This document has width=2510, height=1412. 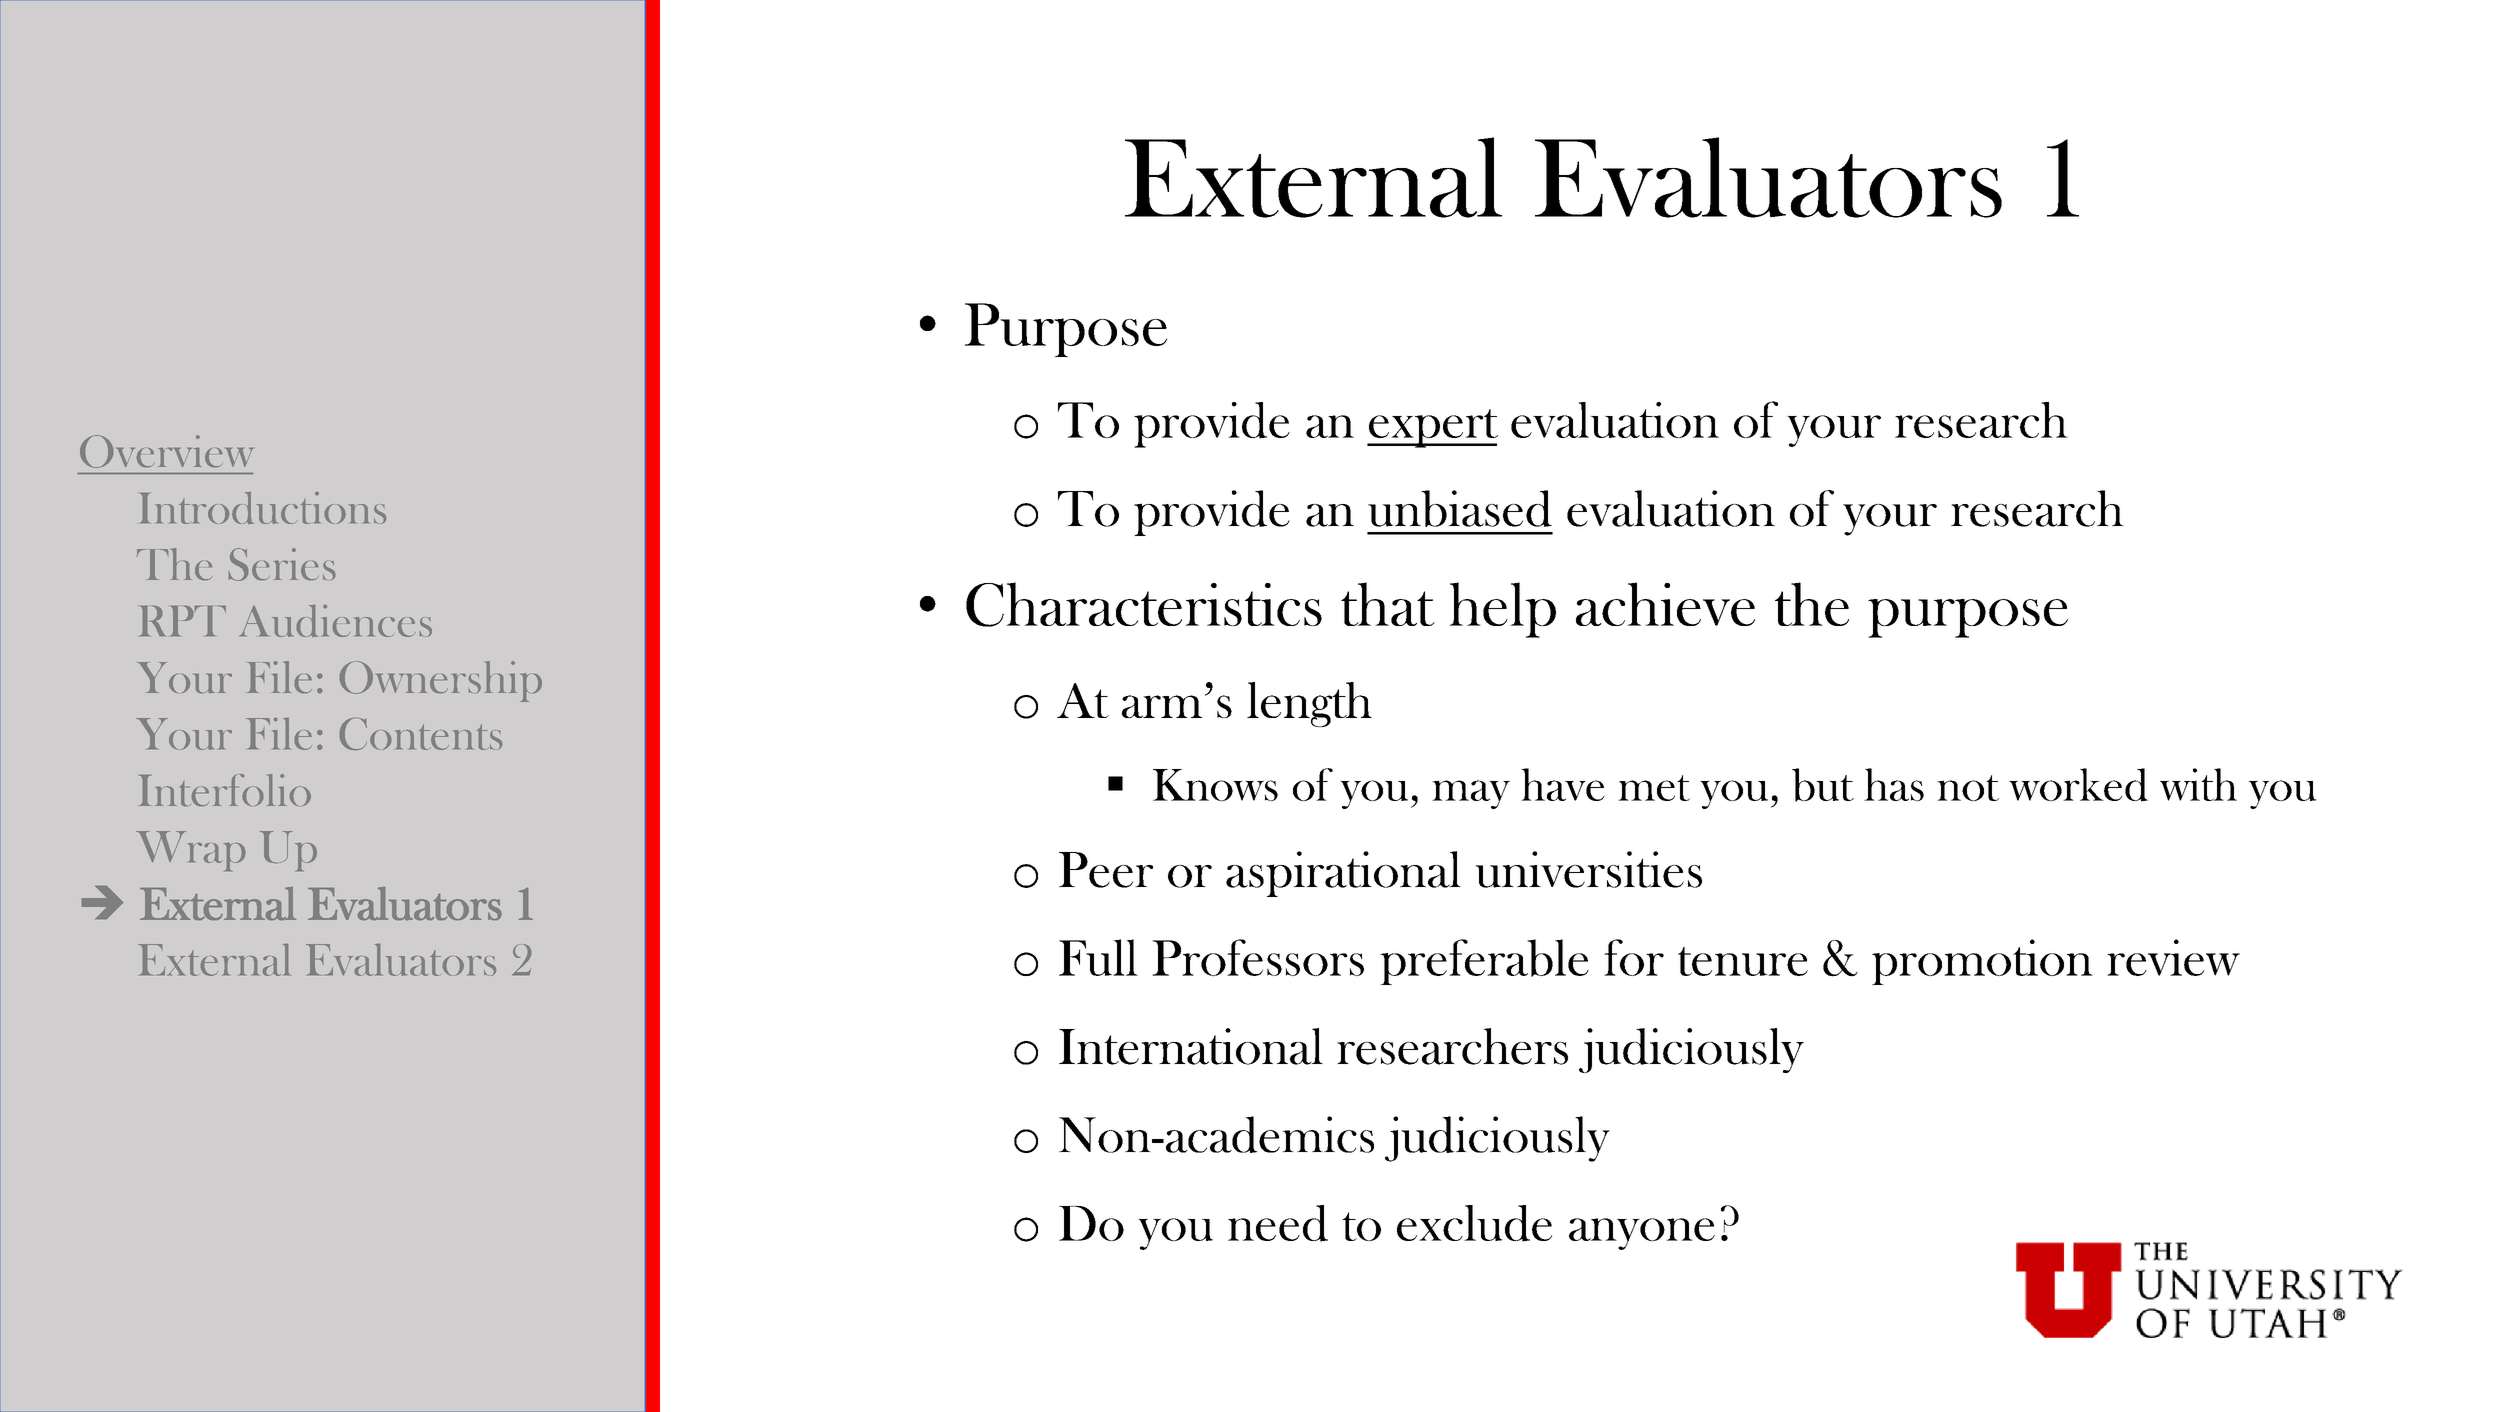 I want to click on need, so click(x=1278, y=1223).
